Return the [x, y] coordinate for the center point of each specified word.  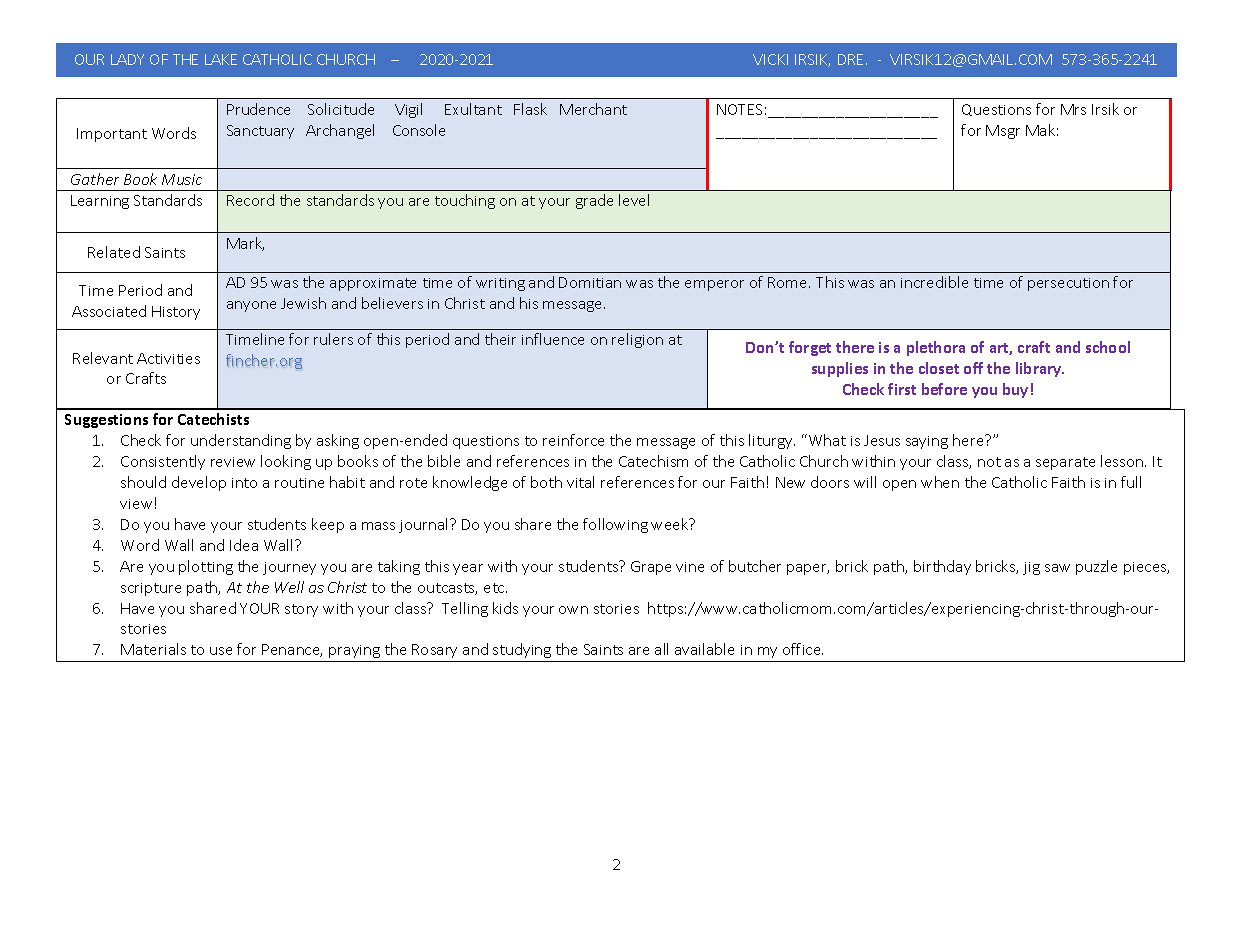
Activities [168, 358]
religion [637, 340]
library [1040, 369]
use [221, 651]
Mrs [1073, 109]
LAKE [221, 59]
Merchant [593, 109]
